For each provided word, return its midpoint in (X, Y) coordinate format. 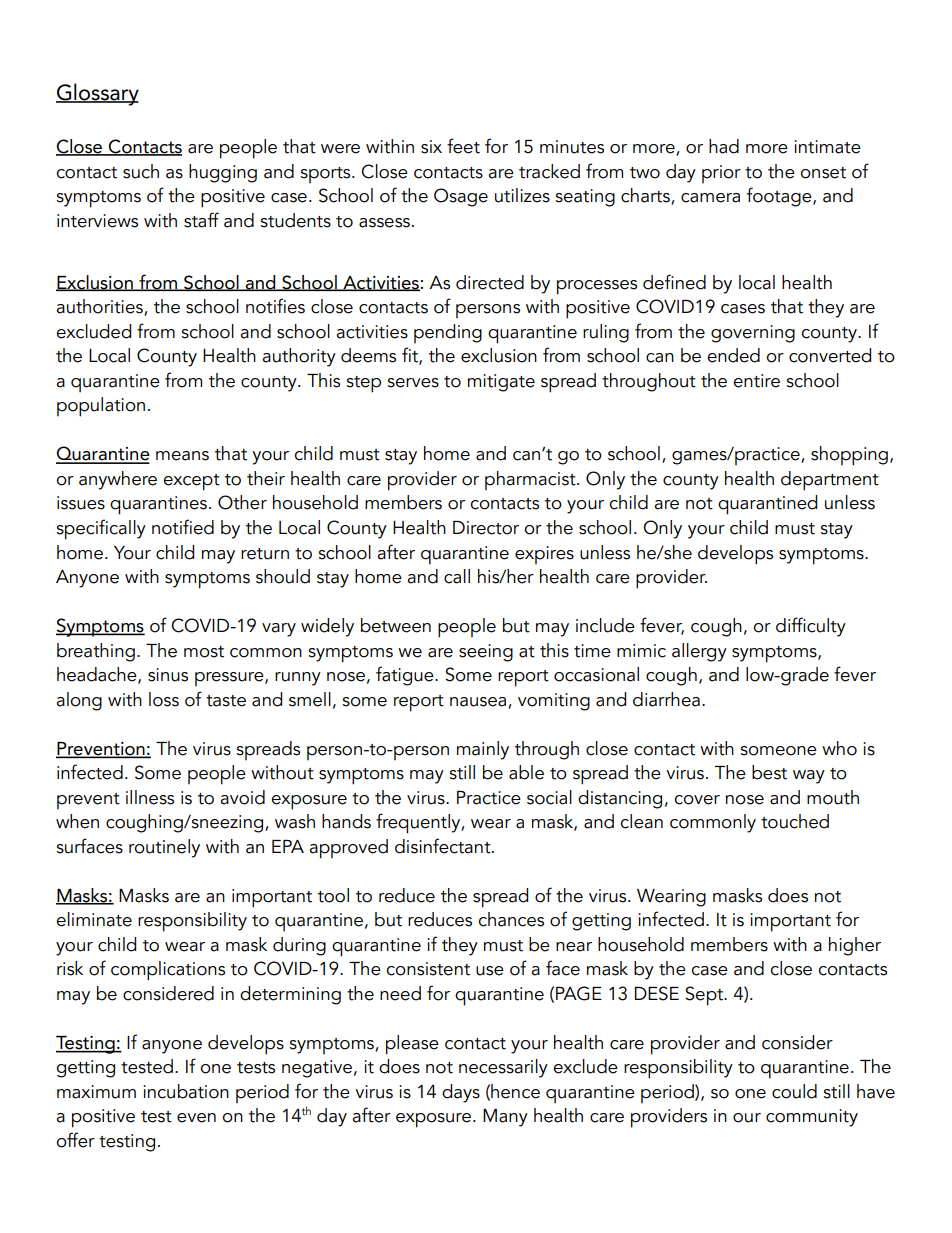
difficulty (811, 627)
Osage (461, 197)
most (204, 652)
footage (780, 197)
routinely (164, 848)
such (141, 171)
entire (756, 381)
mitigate (501, 383)
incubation (186, 1091)
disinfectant (444, 846)
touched (795, 821)
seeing (486, 653)
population (101, 407)
